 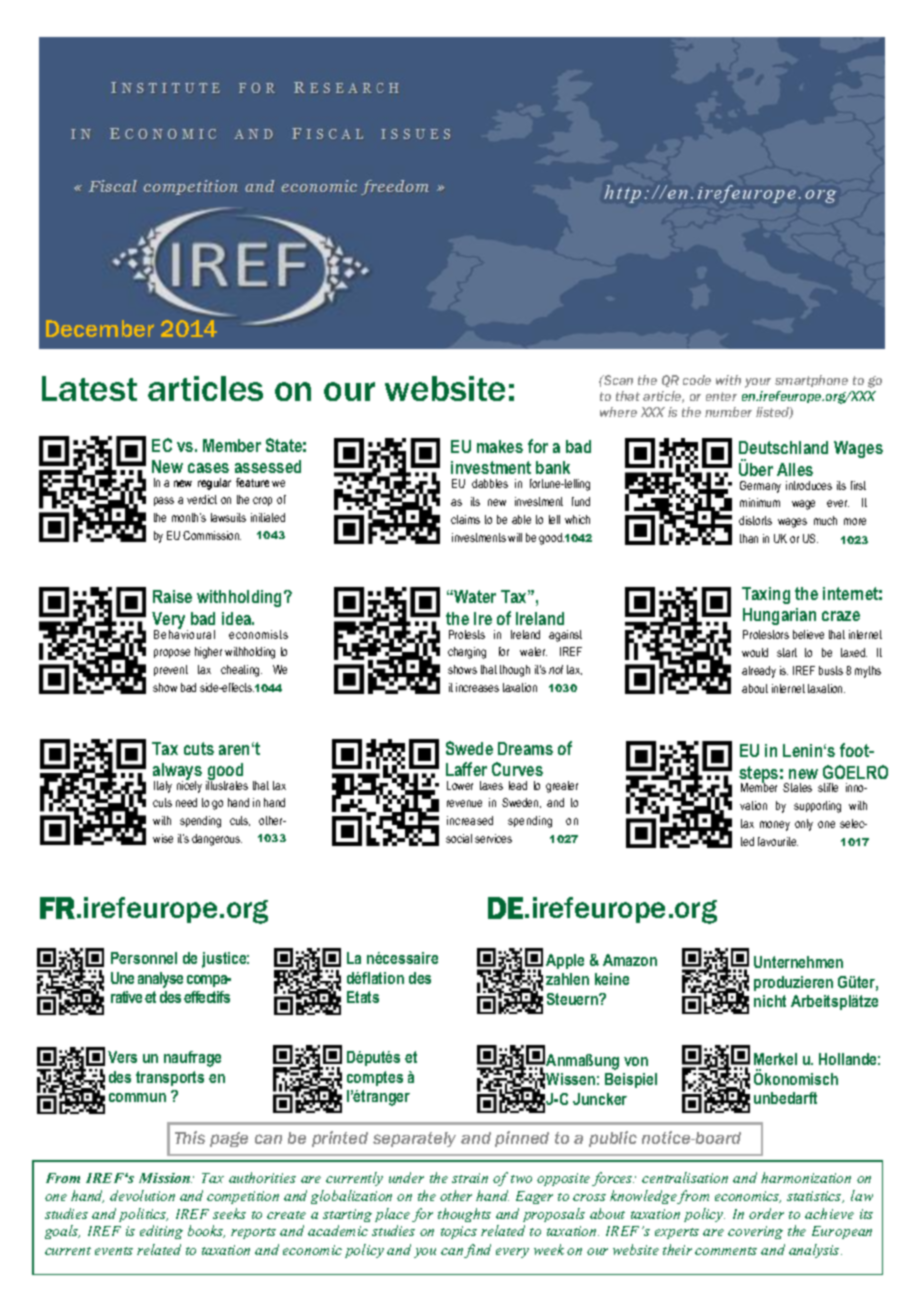 I want to click on Italy, so click(x=163, y=787).
